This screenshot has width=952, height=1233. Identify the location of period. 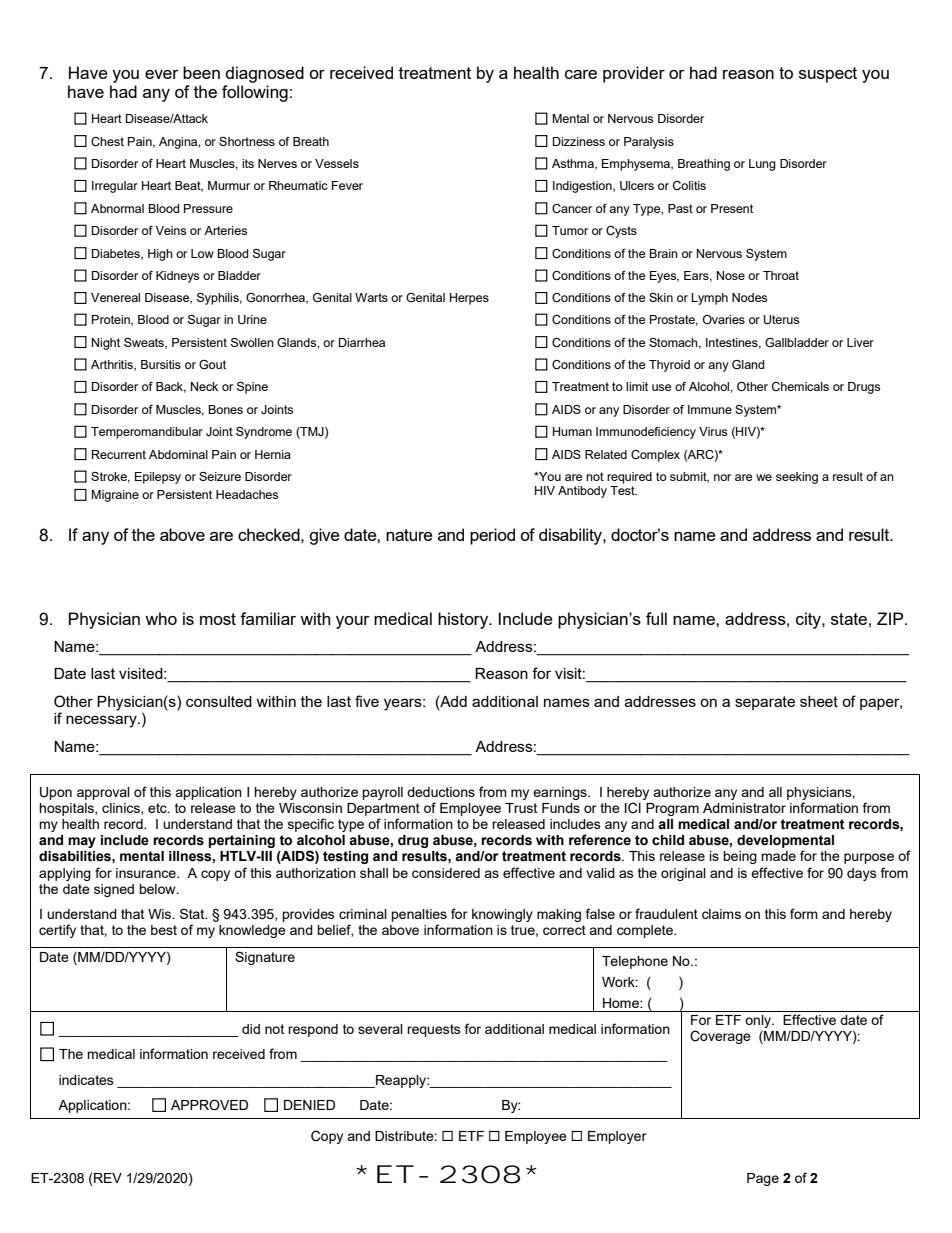
(492, 536).
